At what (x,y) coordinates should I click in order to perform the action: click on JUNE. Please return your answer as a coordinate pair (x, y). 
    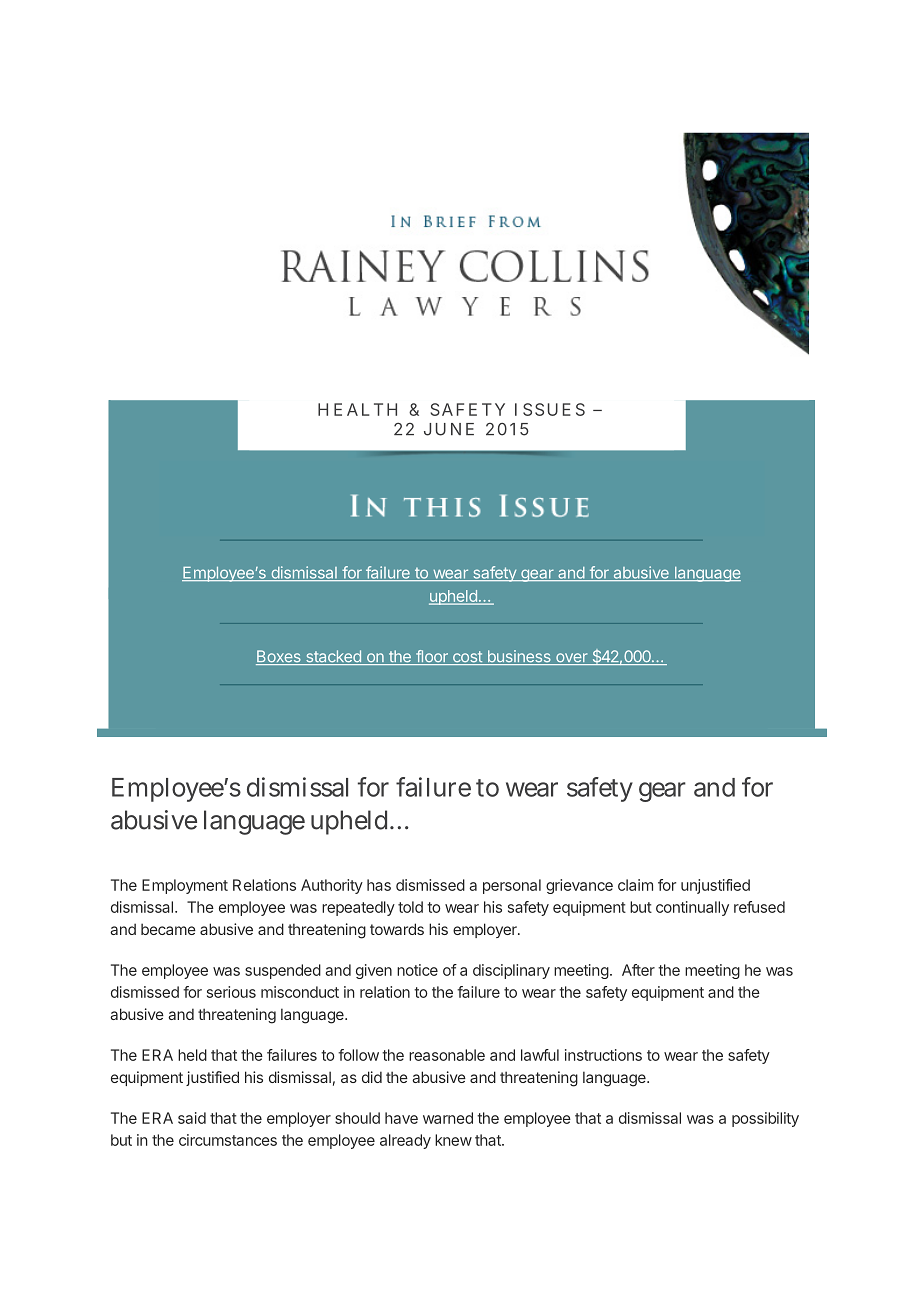
    Looking at the image, I should click on (449, 429).
